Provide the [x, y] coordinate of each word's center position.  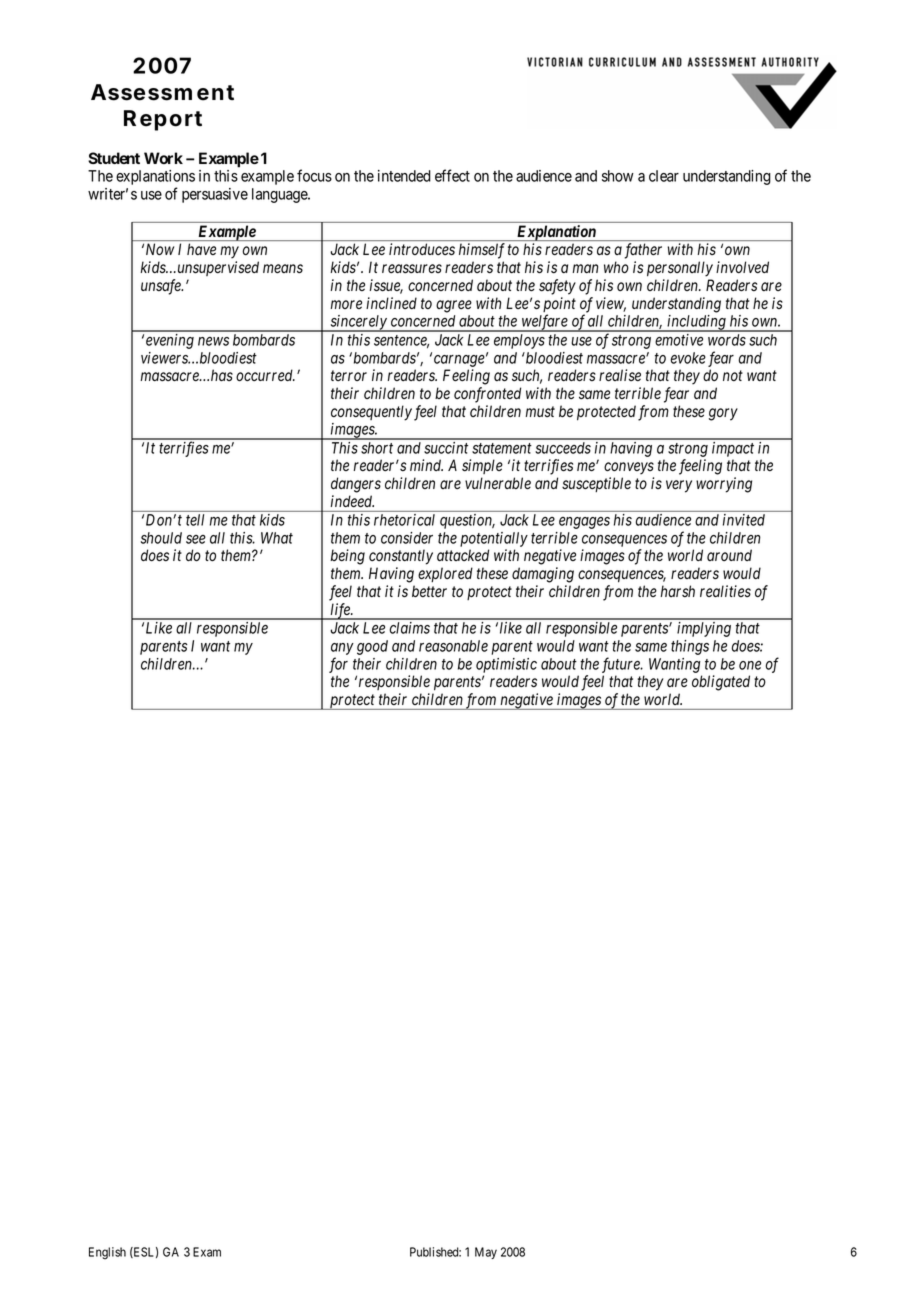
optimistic [506, 665]
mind [426, 465]
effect [452, 175]
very [679, 486]
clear [664, 176]
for [338, 665]
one [750, 665]
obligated [721, 683]
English [107, 1253]
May [486, 1253]
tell [195, 520]
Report [163, 120]
